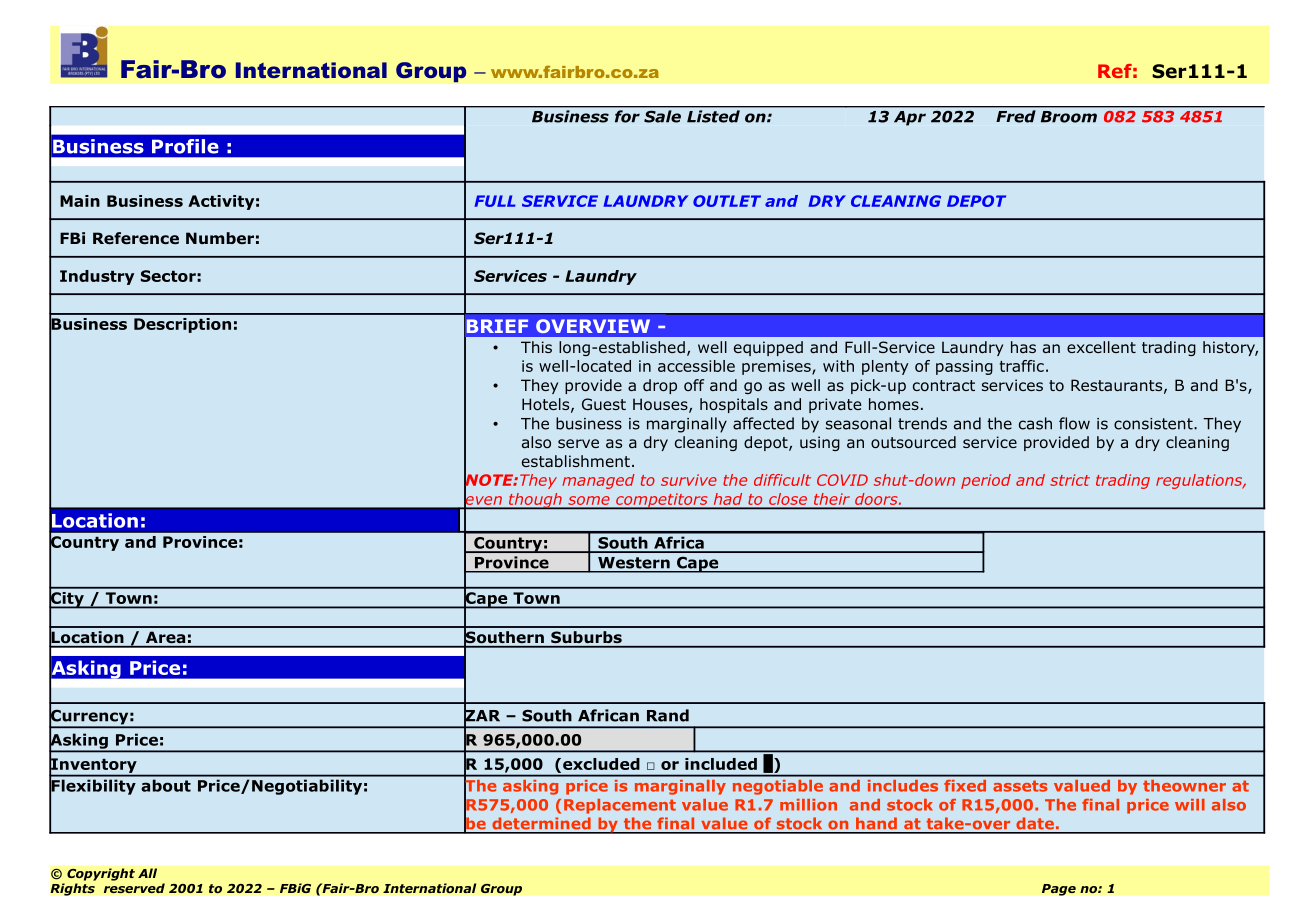 This page has width=1308, height=924. Describe the element at coordinates (662, 116) in the page. I see `Sale` at that location.
